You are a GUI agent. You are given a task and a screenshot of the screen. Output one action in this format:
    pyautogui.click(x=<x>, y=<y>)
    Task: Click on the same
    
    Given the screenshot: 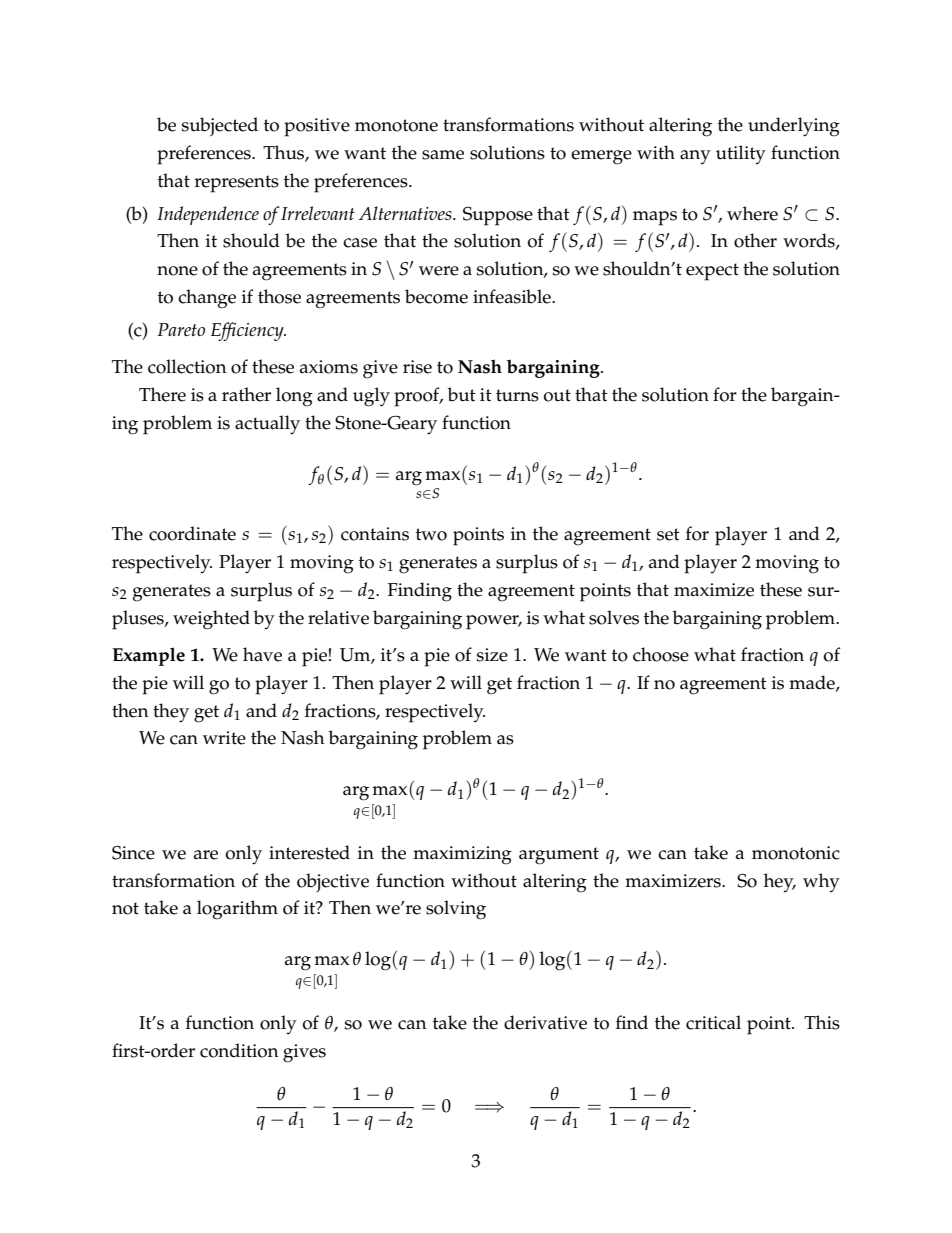 What is the action you would take?
    pyautogui.click(x=443, y=155)
